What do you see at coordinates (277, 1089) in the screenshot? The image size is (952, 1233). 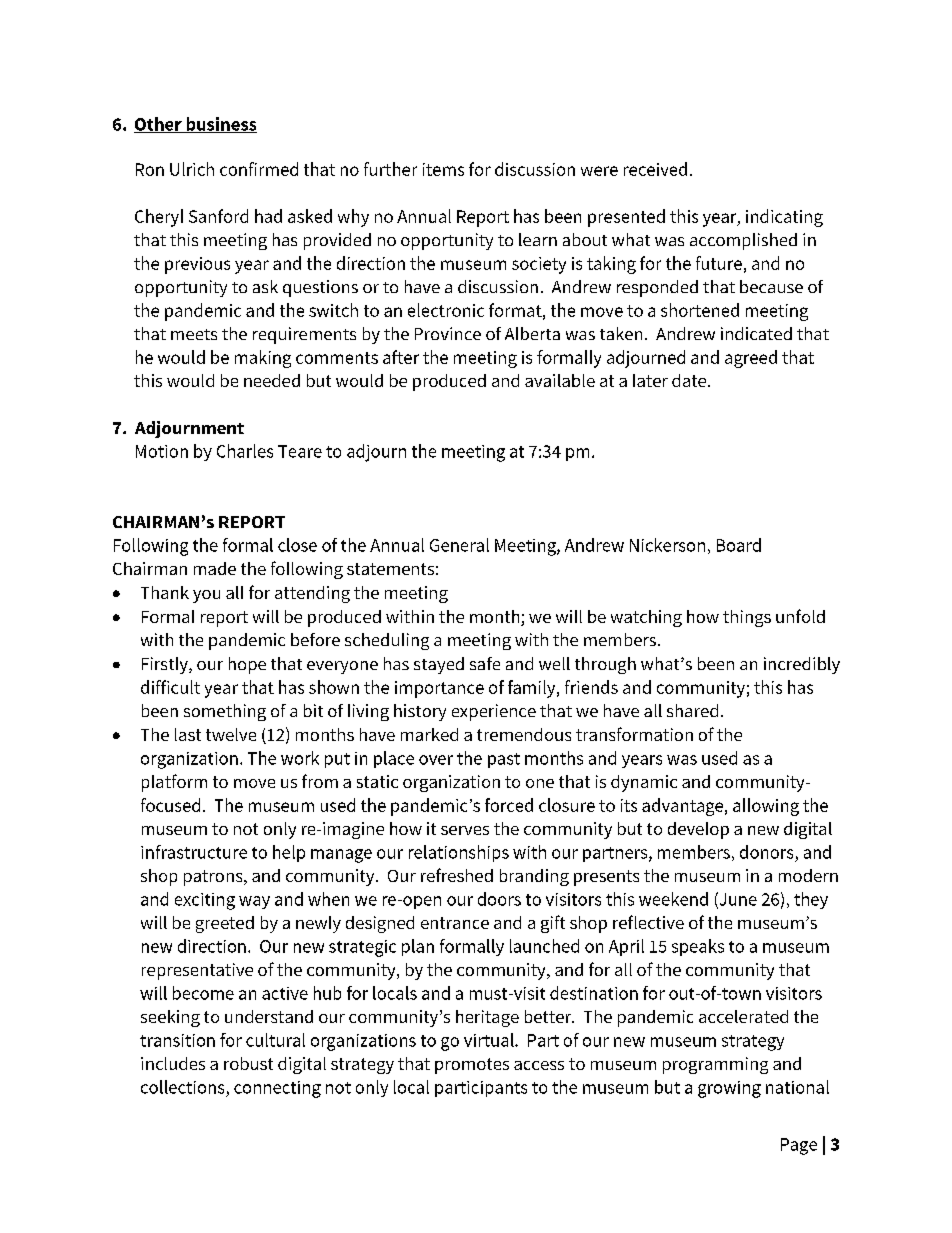 I see `connecting` at bounding box center [277, 1089].
